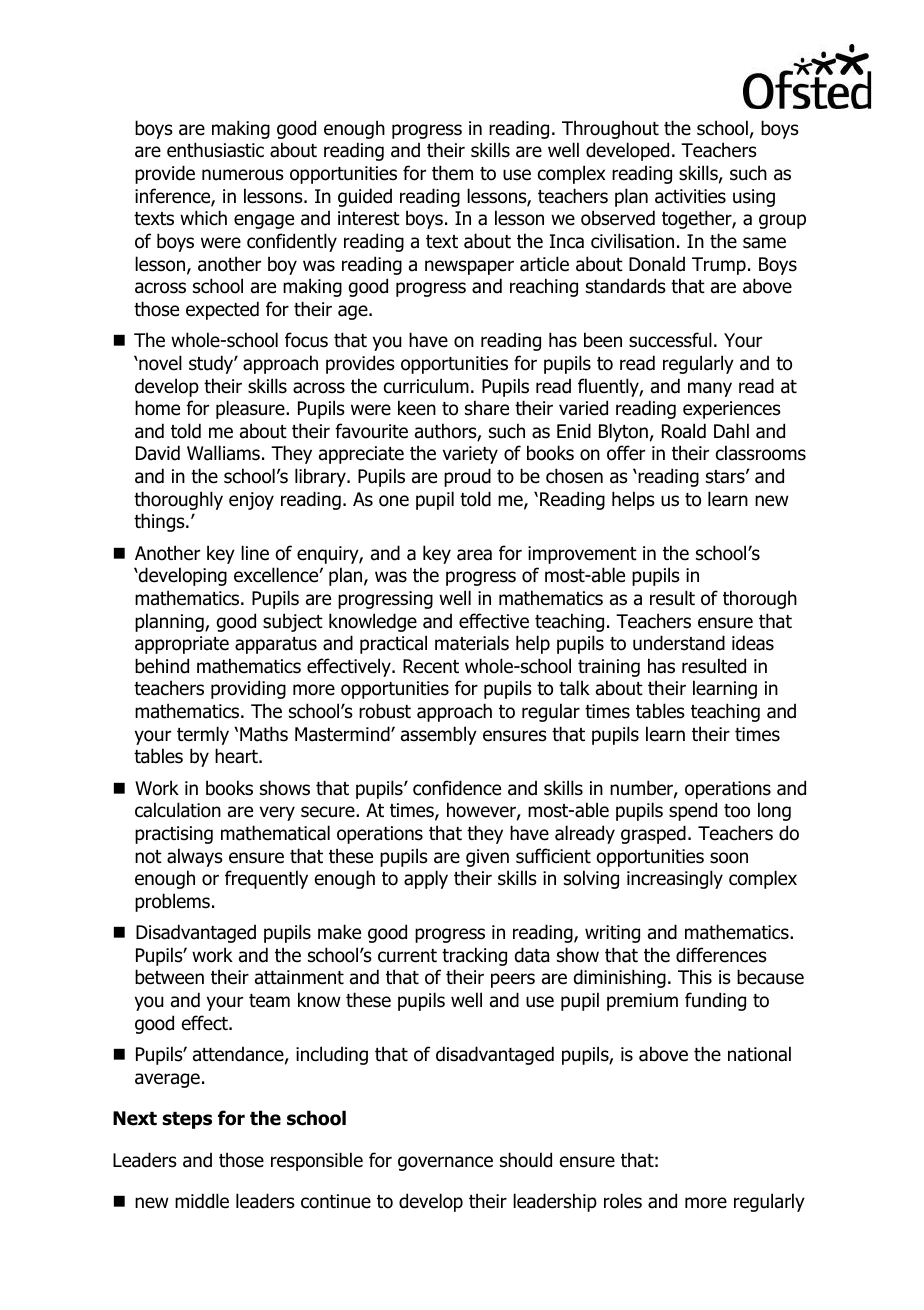 This image has width=924, height=1310. What do you see at coordinates (487, 408) in the image?
I see `share` at bounding box center [487, 408].
